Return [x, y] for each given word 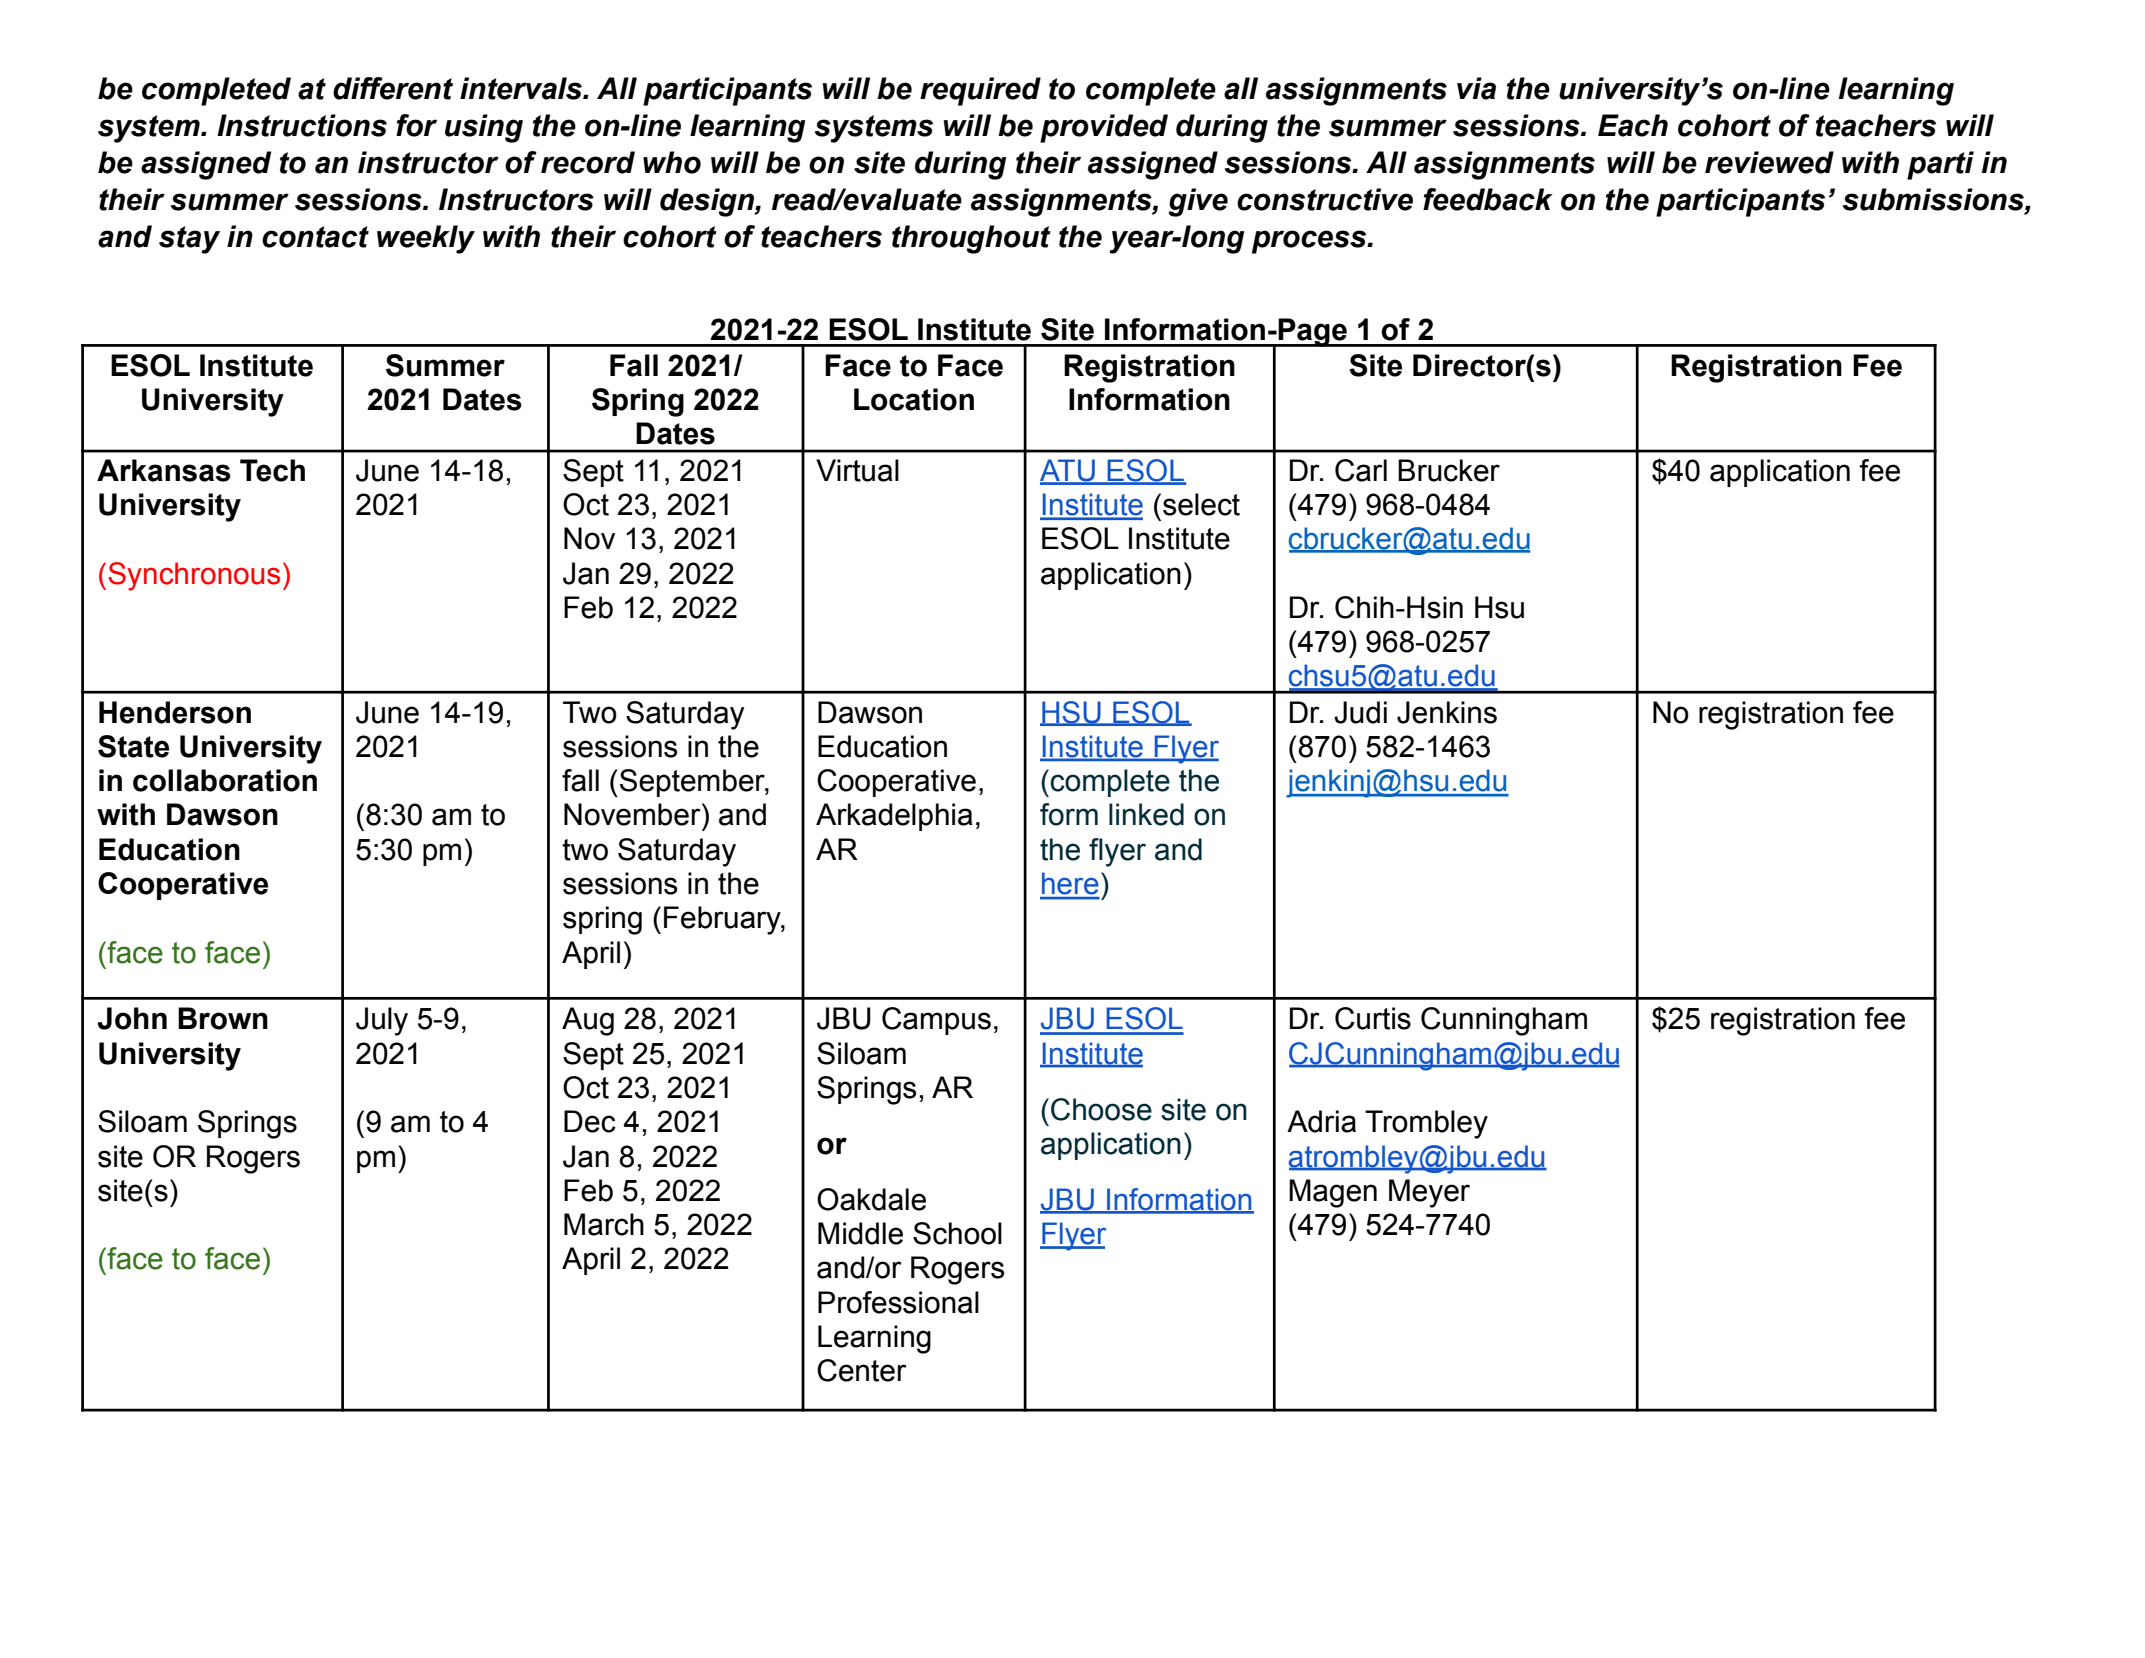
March [604, 1224]
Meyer [1429, 1193]
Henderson [175, 712]
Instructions [302, 125]
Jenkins [1447, 712]
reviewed [1769, 162]
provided [1104, 128]
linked [1146, 814]
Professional [898, 1302]
